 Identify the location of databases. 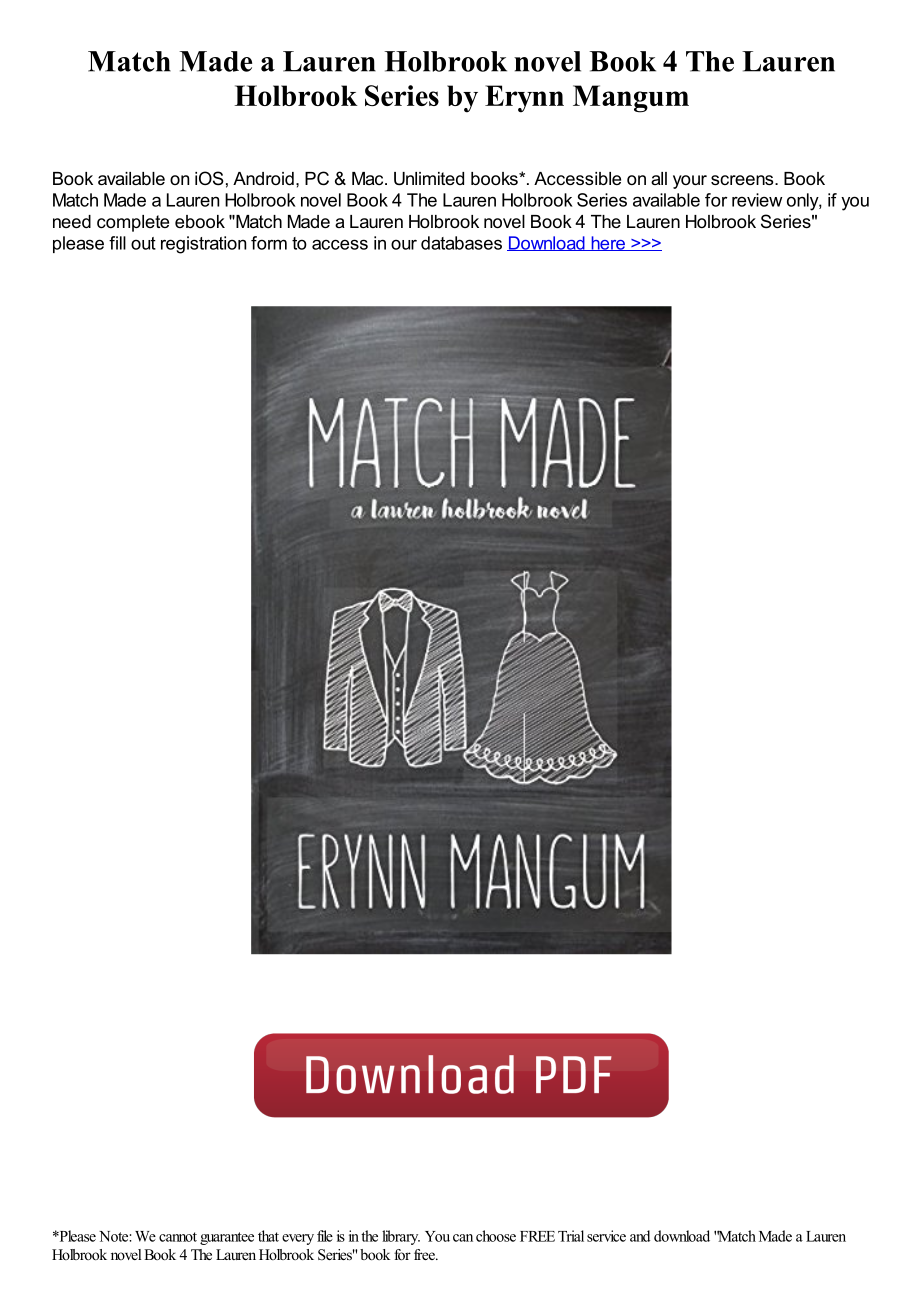
(461, 243).
